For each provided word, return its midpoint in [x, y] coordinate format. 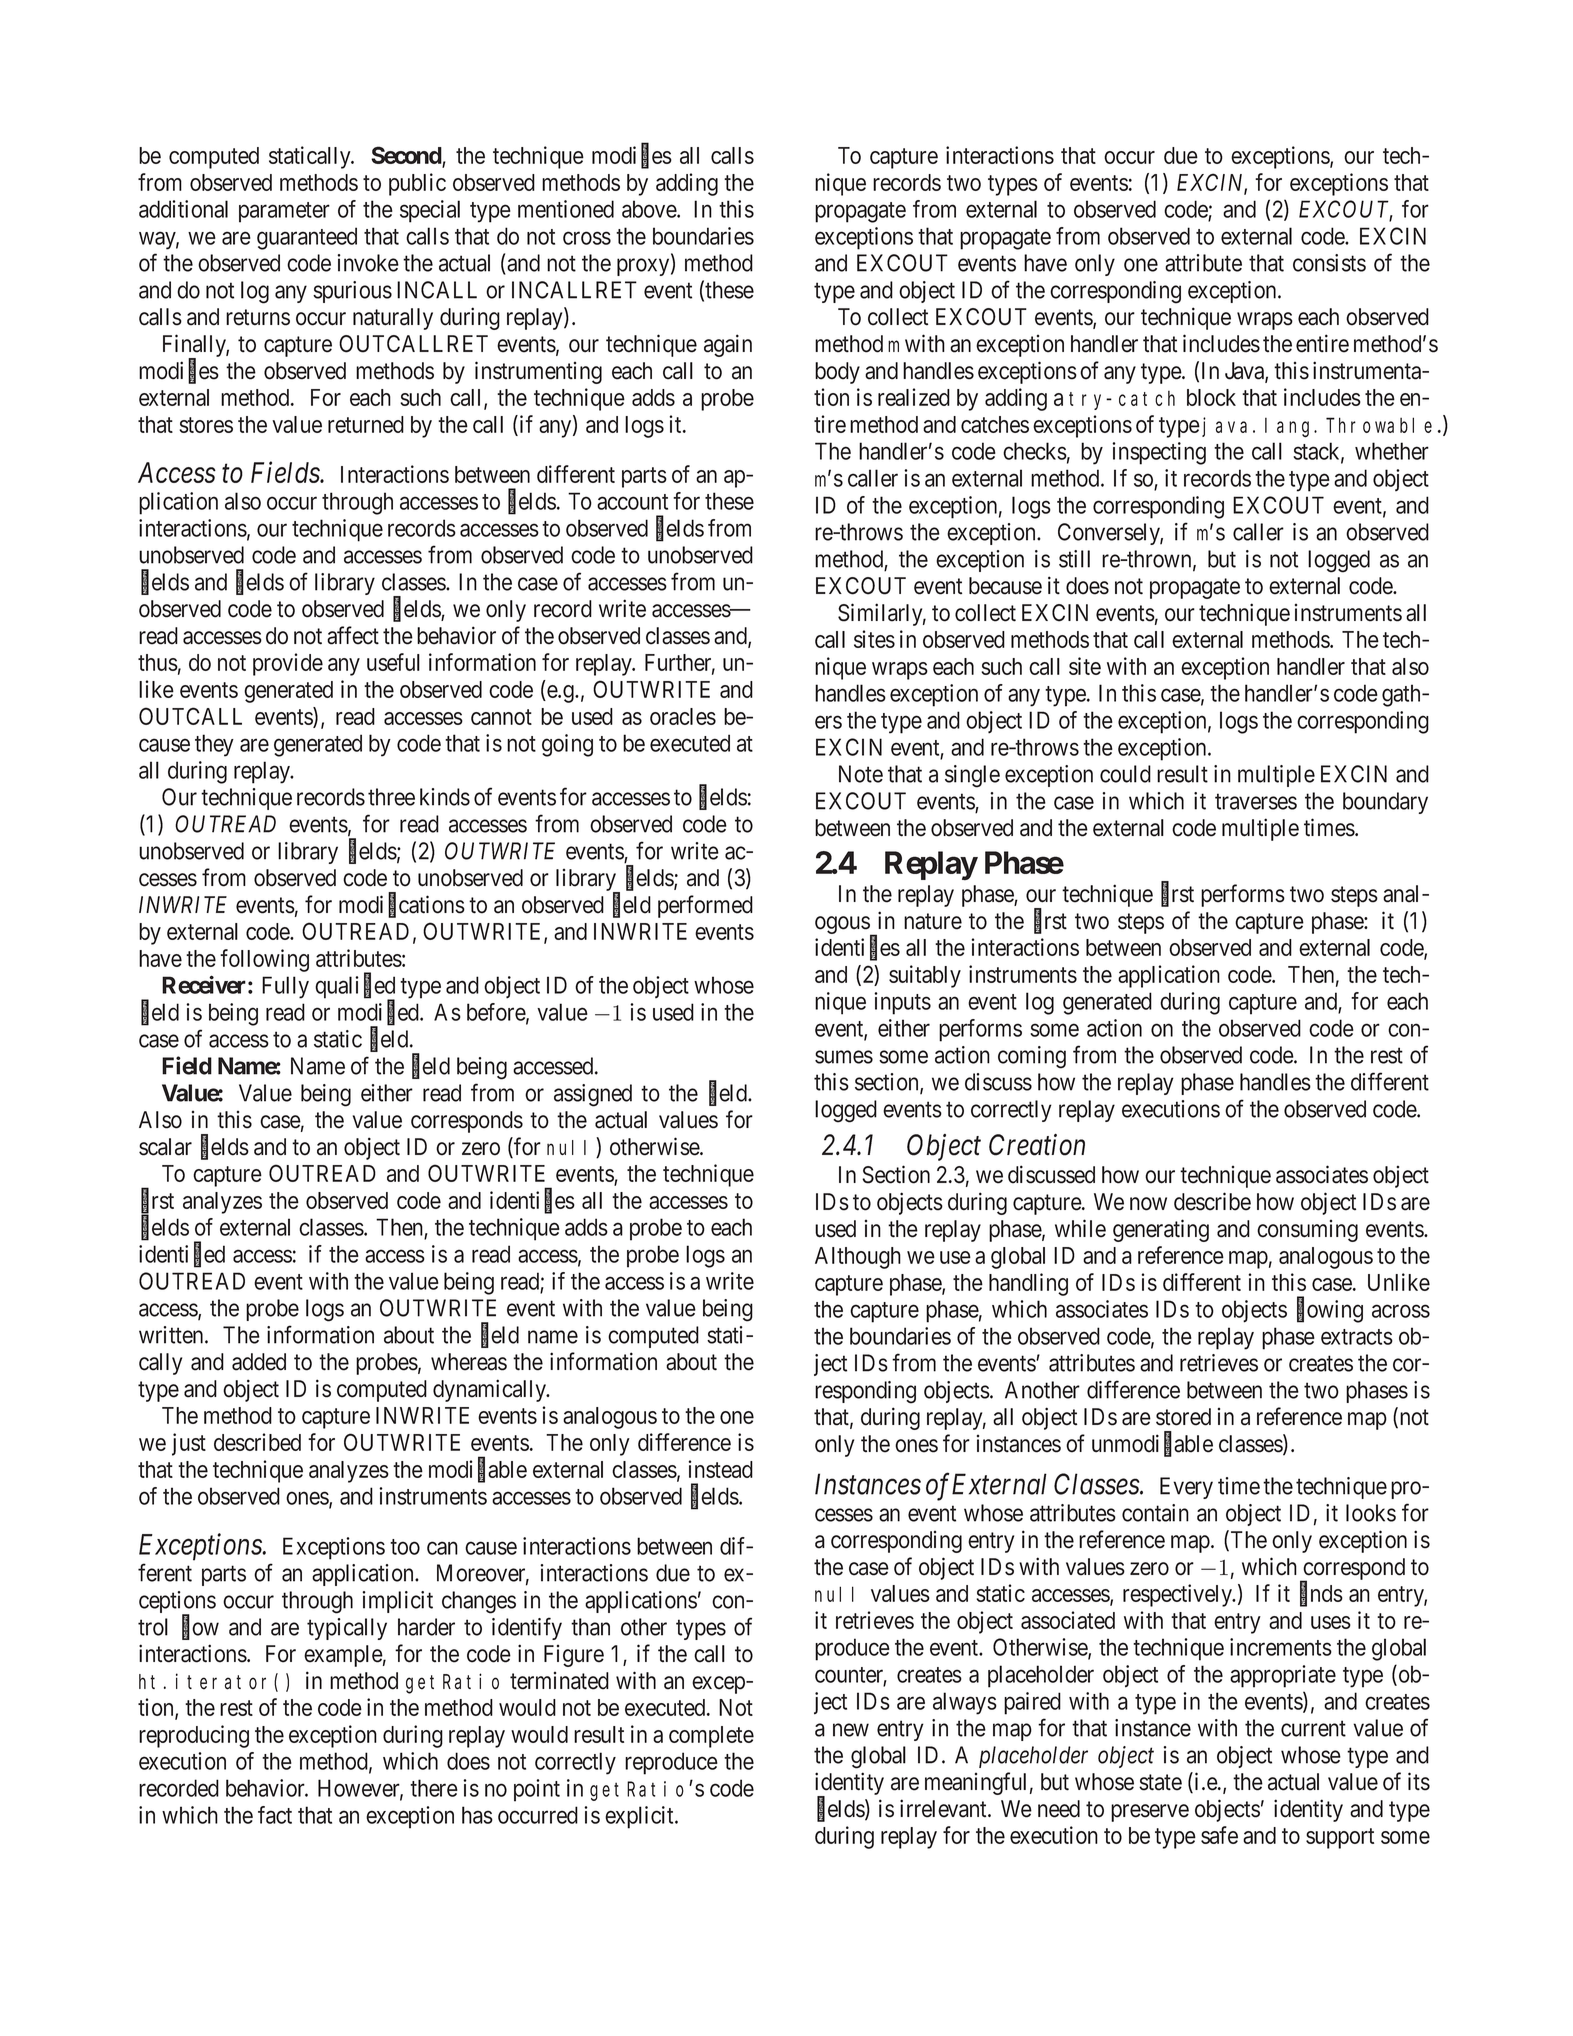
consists [1329, 263]
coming [1032, 1057]
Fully [285, 987]
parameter [284, 212]
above [650, 209]
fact [275, 1815]
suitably [925, 976]
